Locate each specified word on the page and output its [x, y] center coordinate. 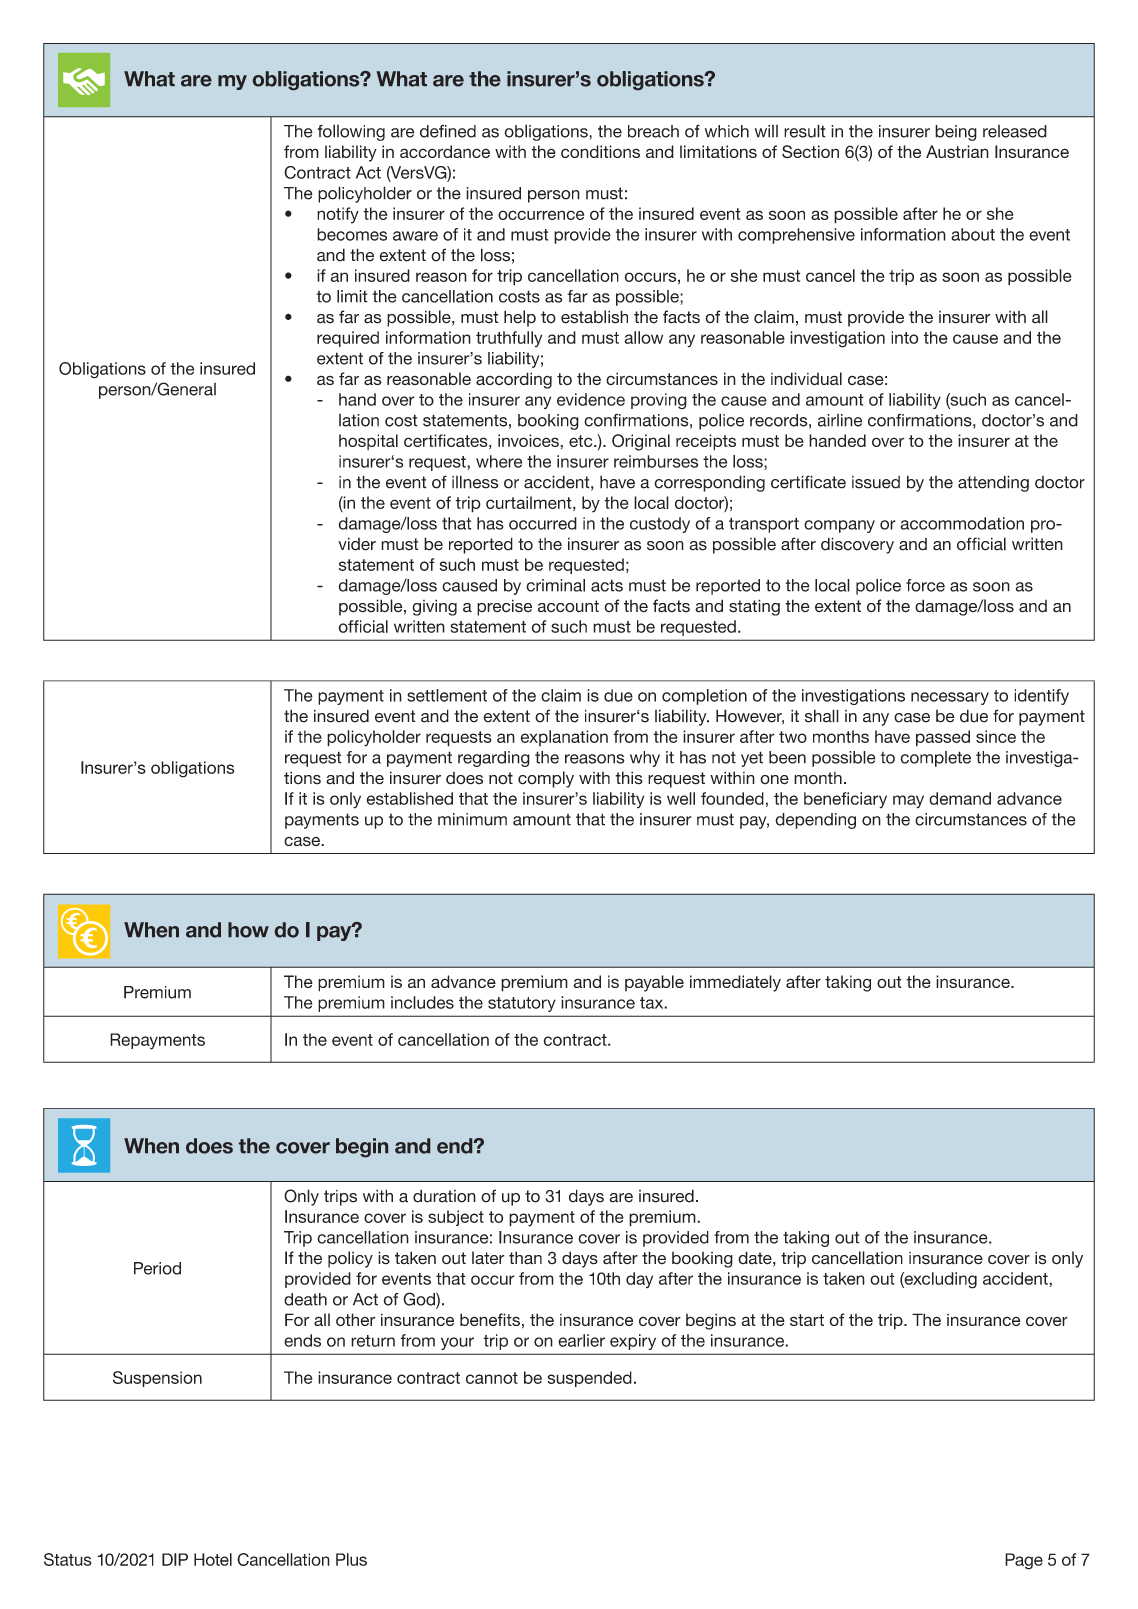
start [807, 1320]
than [525, 1258]
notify [338, 215]
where [499, 461]
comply [546, 779]
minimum [472, 819]
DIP [175, 1559]
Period [157, 1268]
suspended [589, 1379]
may [908, 802]
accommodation [962, 523]
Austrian [957, 151]
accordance [445, 151]
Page [1024, 1561]
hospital [368, 442]
